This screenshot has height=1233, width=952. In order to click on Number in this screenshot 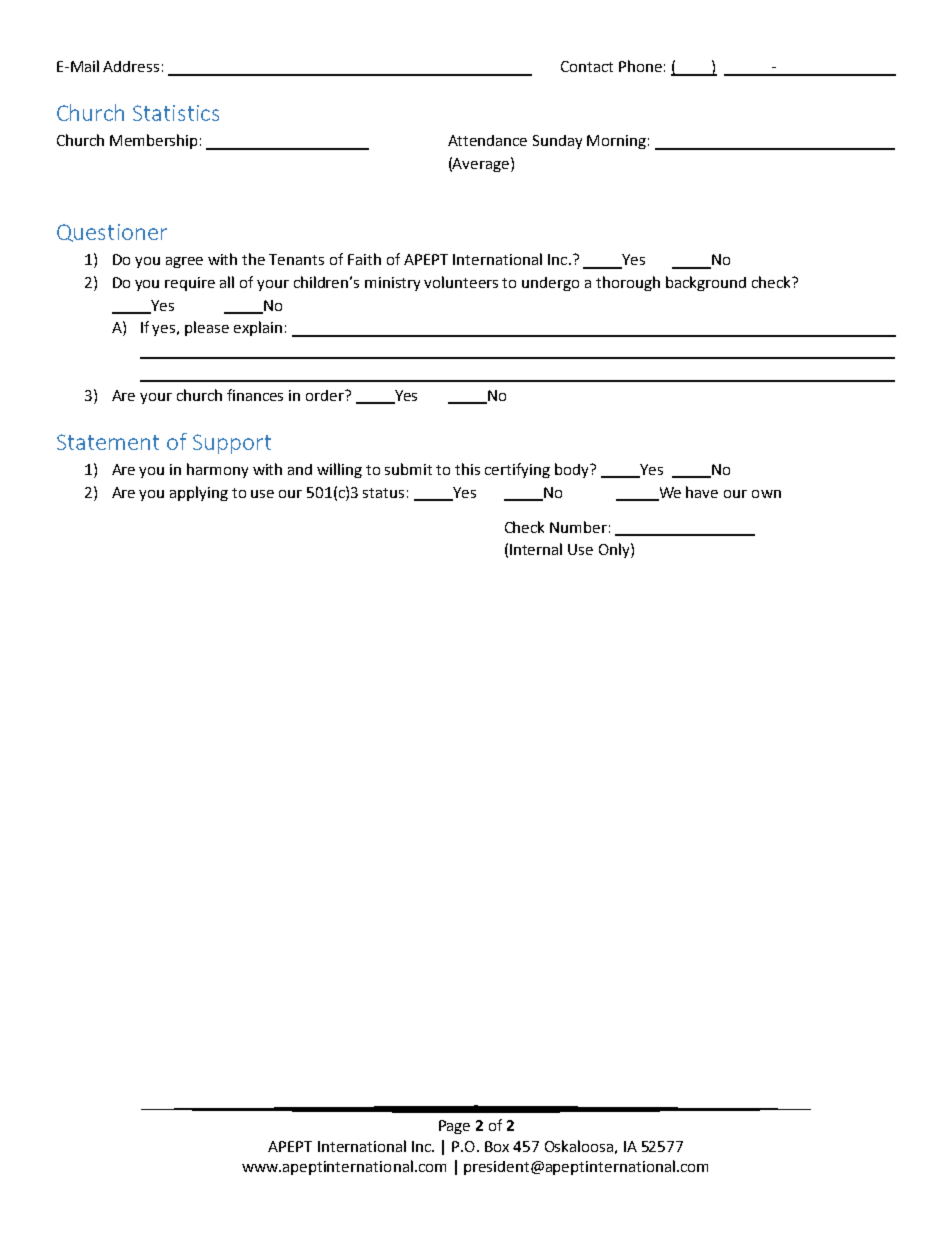, I will do `click(578, 527)`.
